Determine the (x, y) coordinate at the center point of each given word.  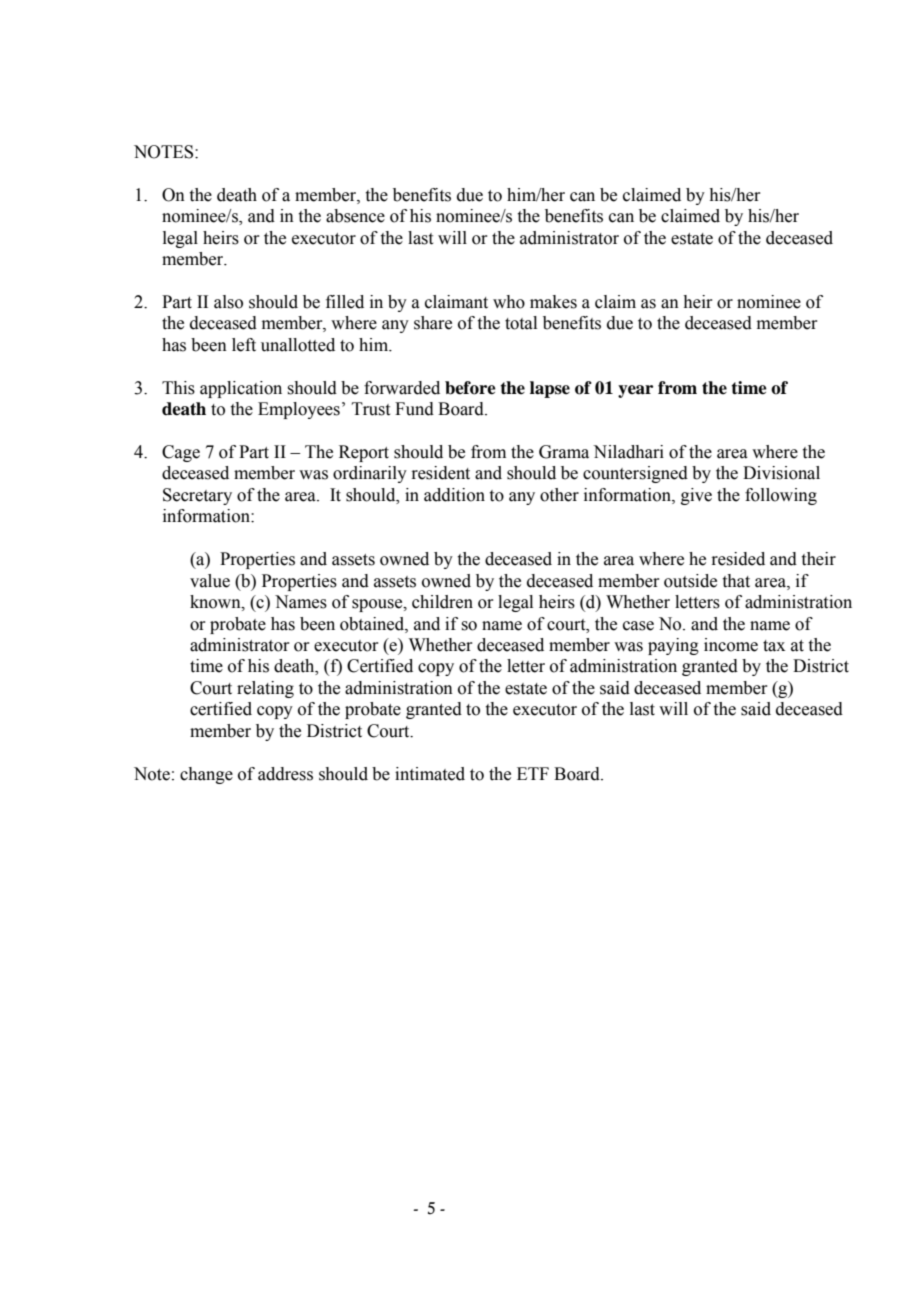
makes (553, 302)
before (470, 388)
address (285, 774)
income (731, 645)
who (509, 302)
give (696, 496)
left (244, 345)
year (635, 391)
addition (454, 495)
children (442, 602)
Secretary (197, 496)
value (210, 581)
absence (355, 216)
